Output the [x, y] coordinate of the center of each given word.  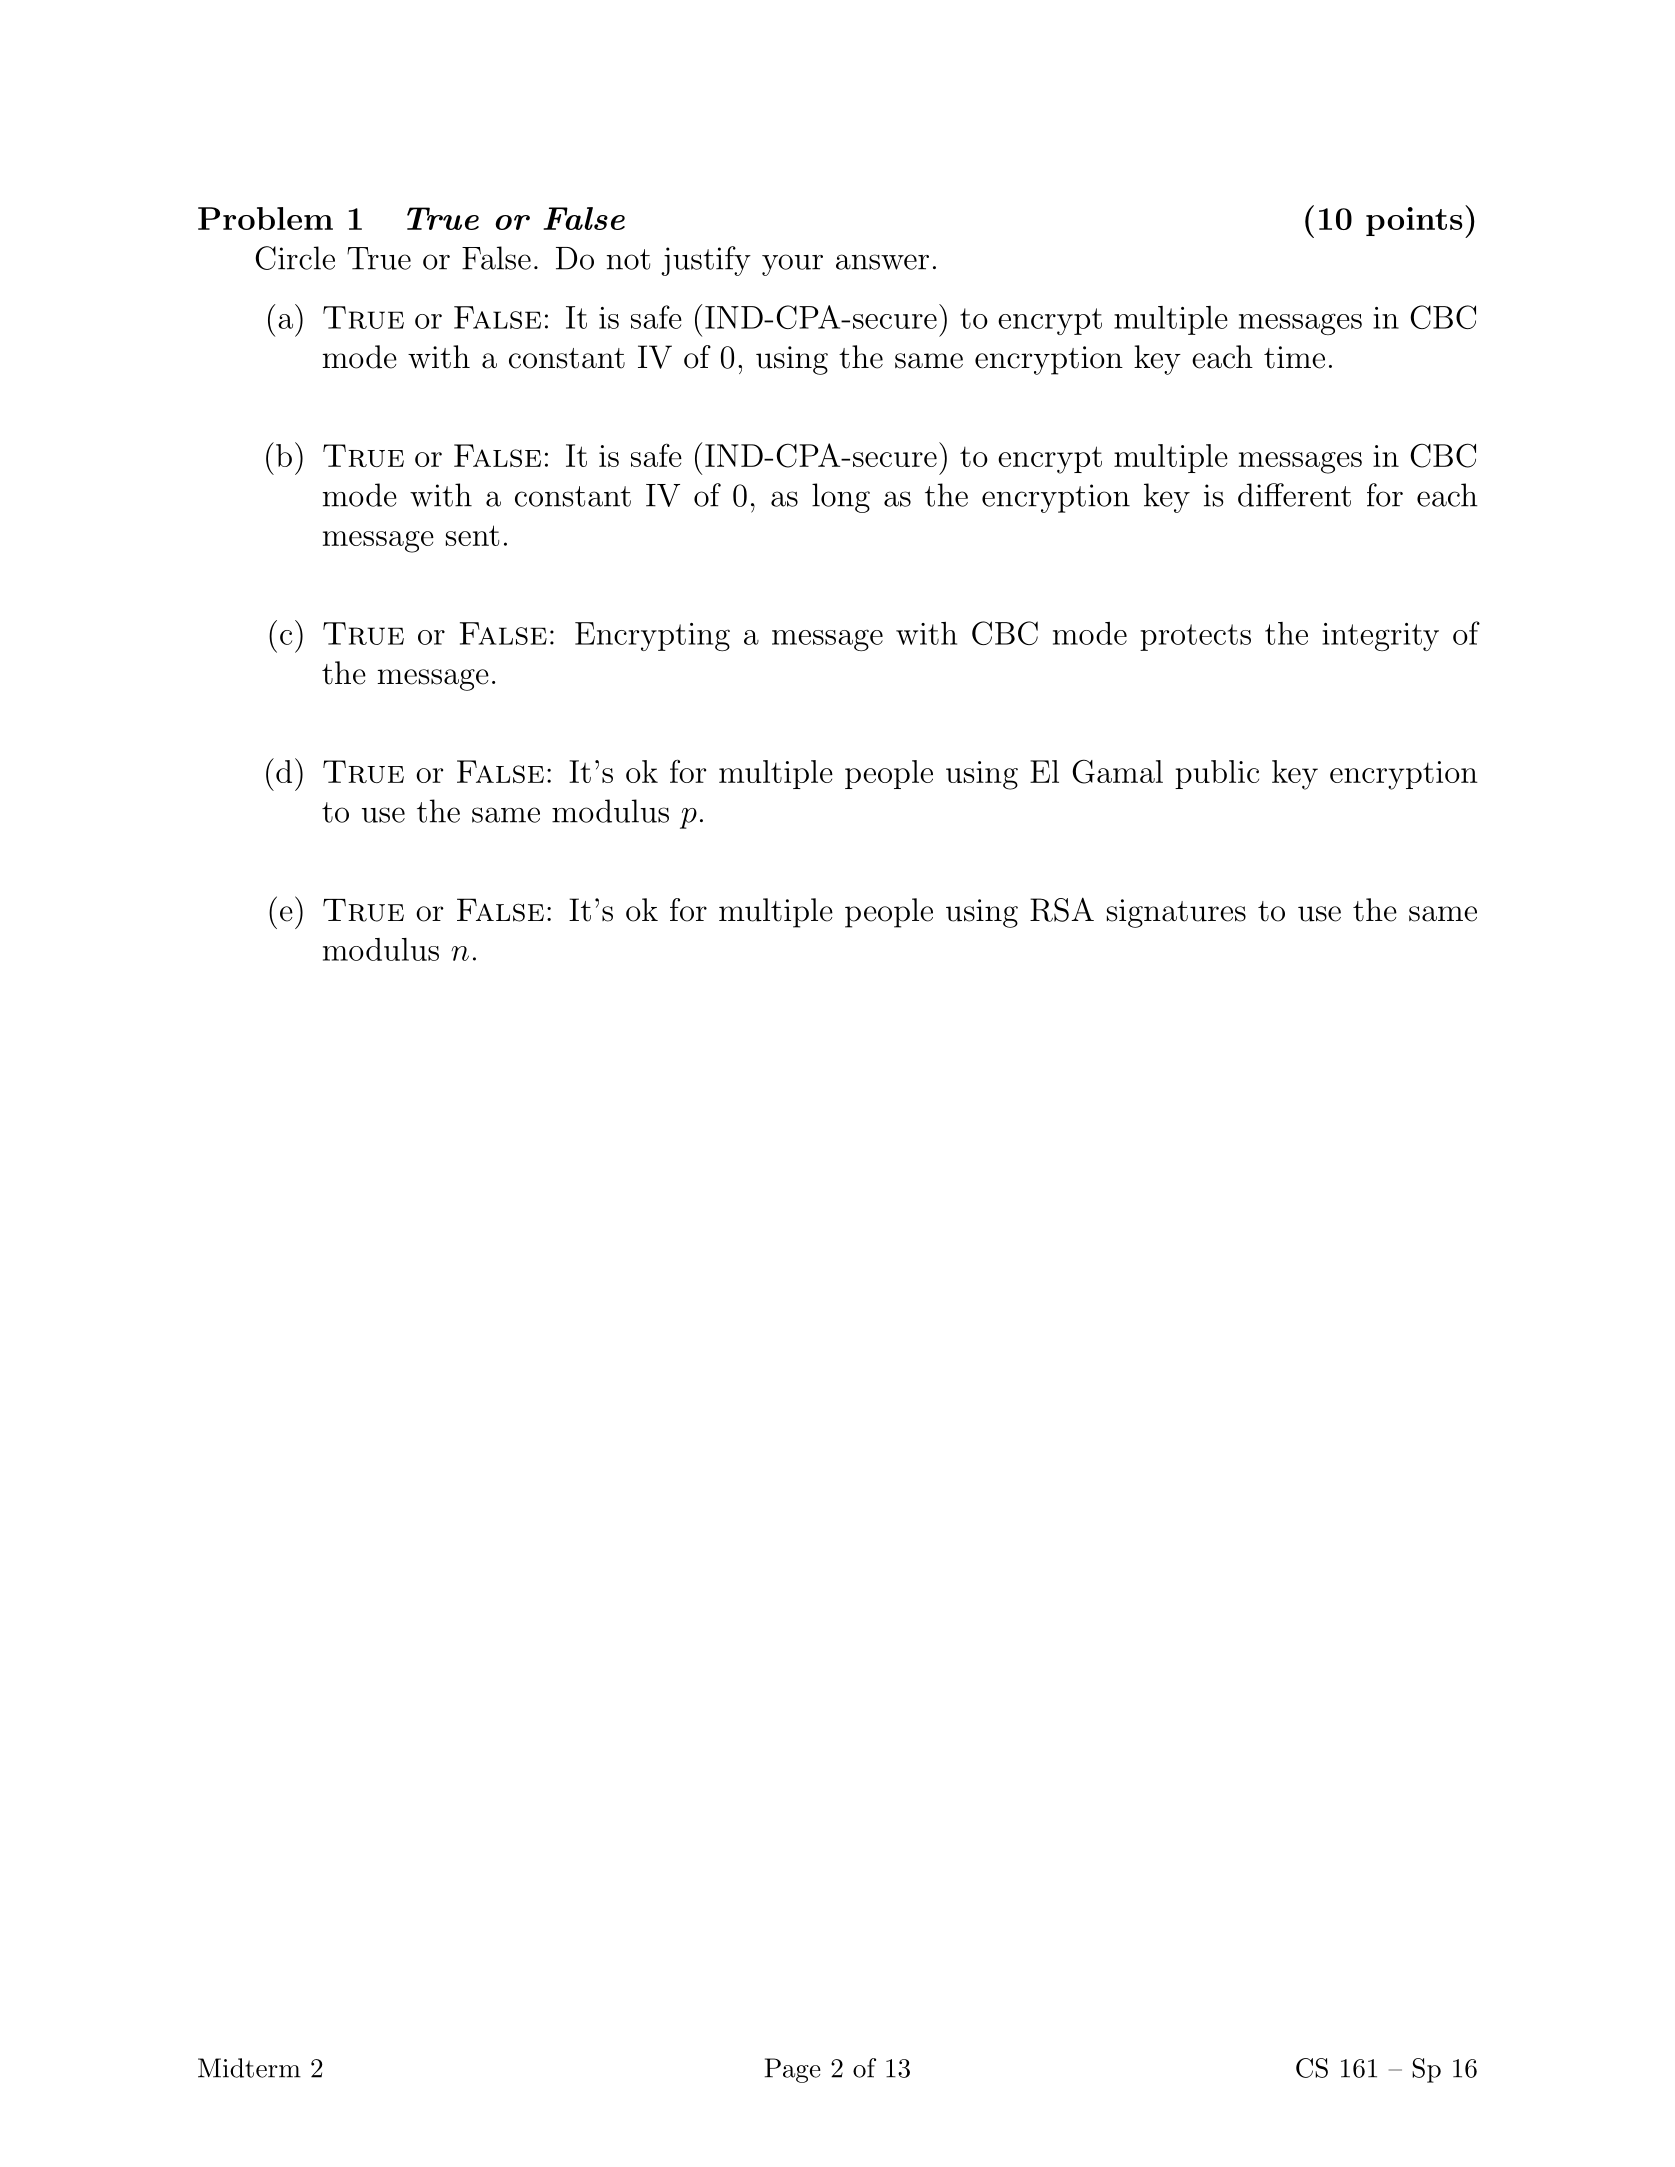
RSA [1062, 909]
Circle [295, 258]
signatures [1176, 913]
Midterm [249, 2068]
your [792, 265]
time [1294, 357]
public [1217, 774]
